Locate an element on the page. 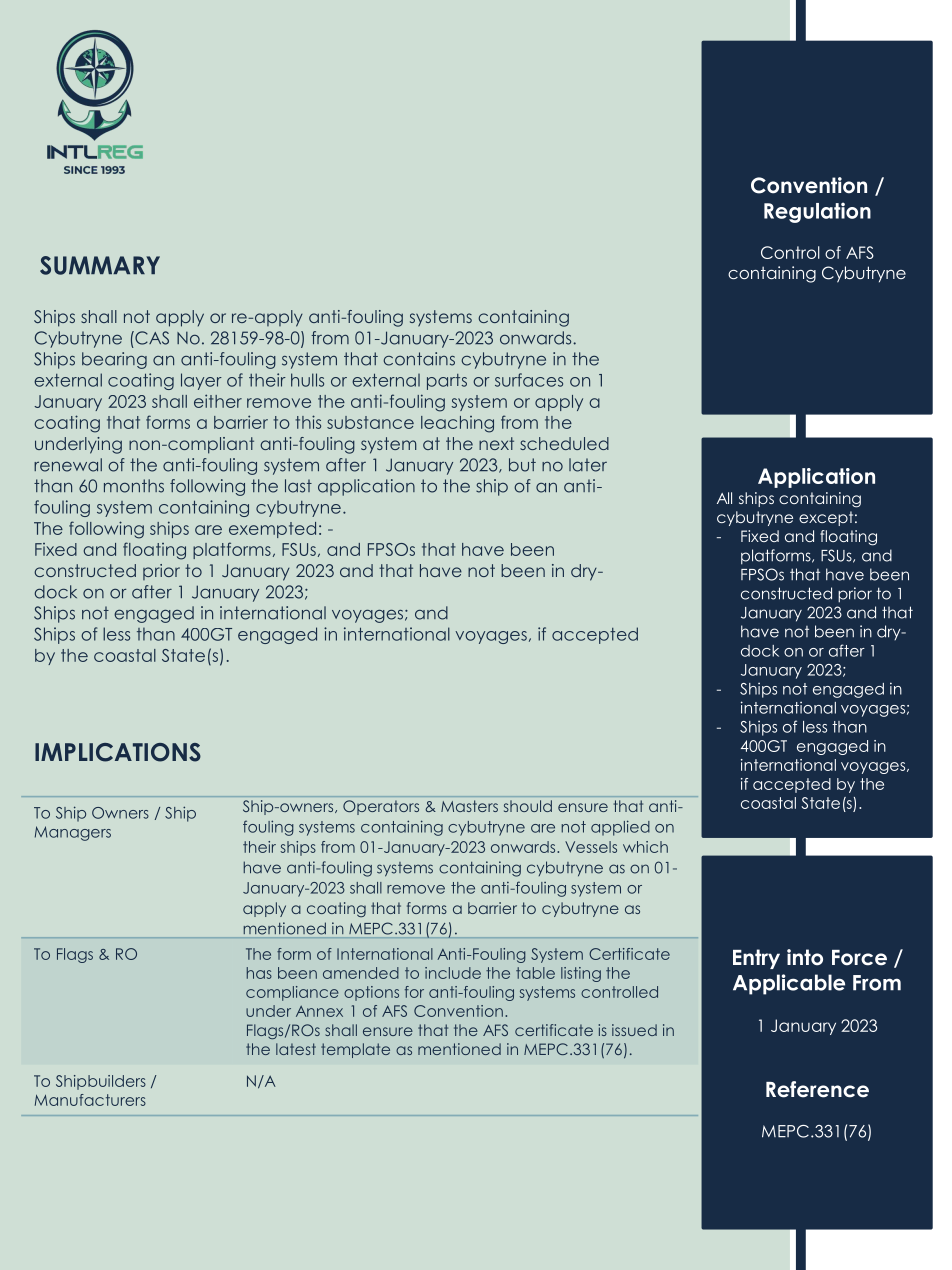  applied is located at coordinates (620, 828).
